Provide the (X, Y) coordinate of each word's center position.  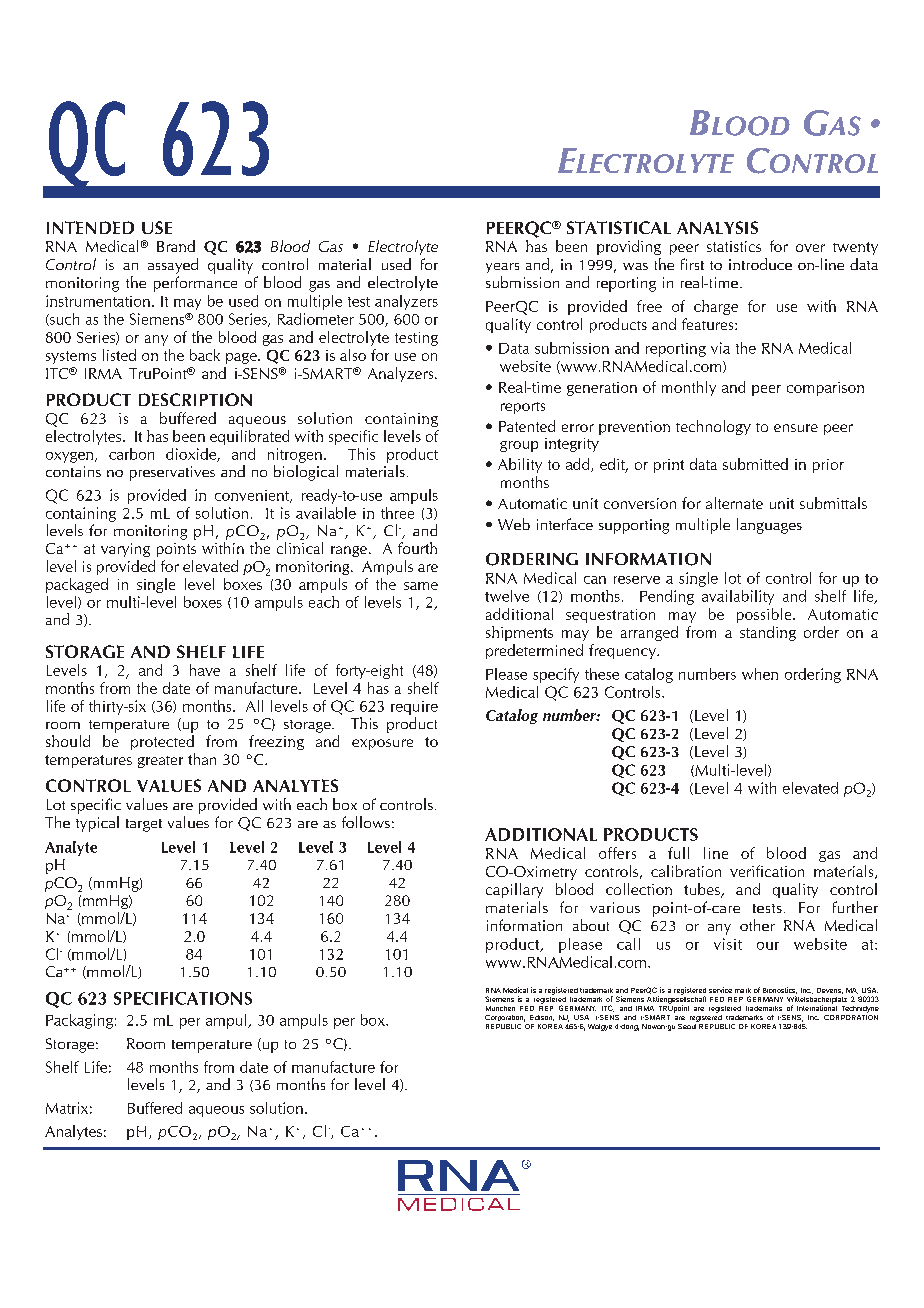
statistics (734, 246)
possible (765, 615)
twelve (507, 596)
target (144, 825)
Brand (176, 246)
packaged (77, 585)
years (502, 268)
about (591, 925)
